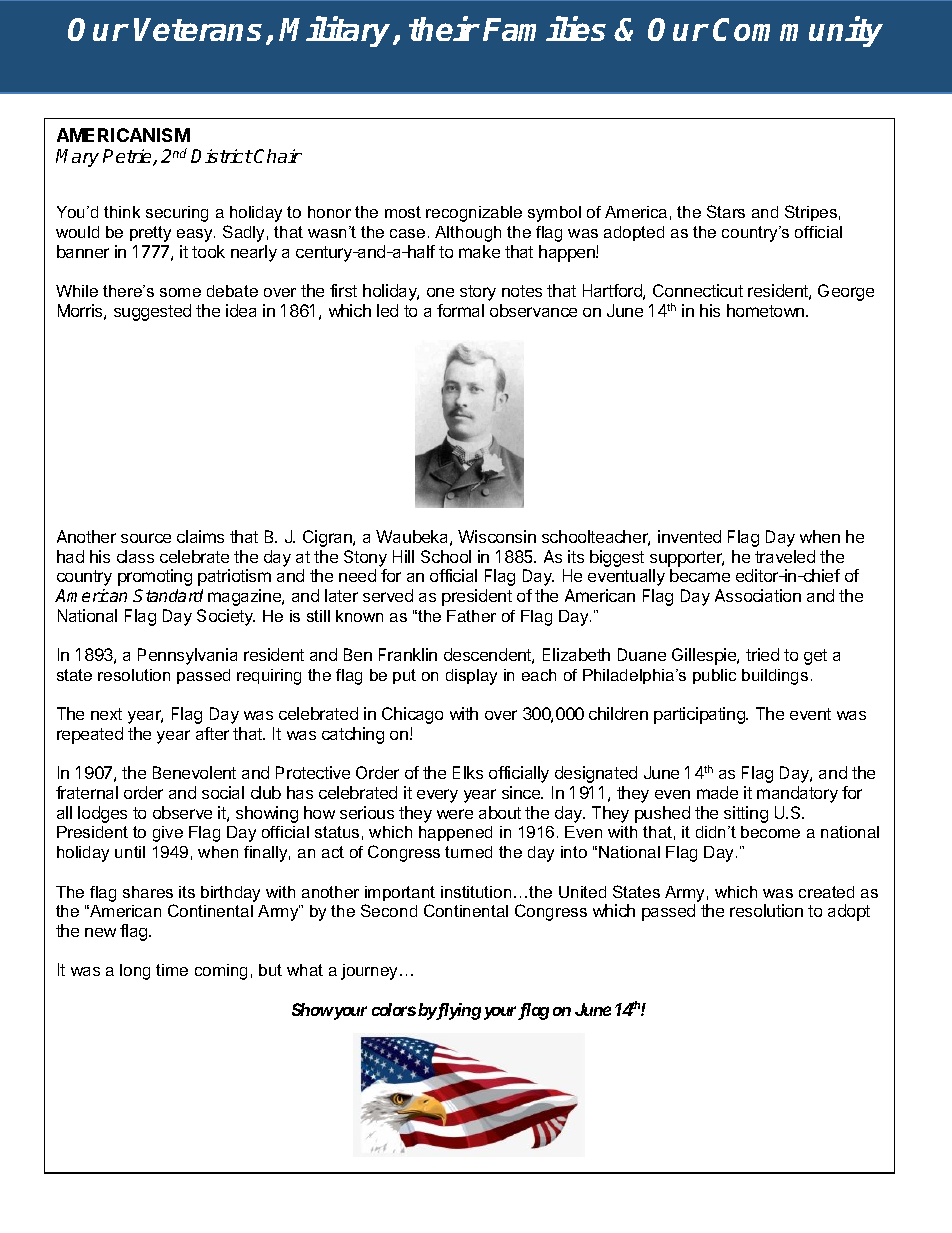 This screenshot has width=952, height=1233. Describe the element at coordinates (460, 310) in the screenshot. I see `formal` at that location.
